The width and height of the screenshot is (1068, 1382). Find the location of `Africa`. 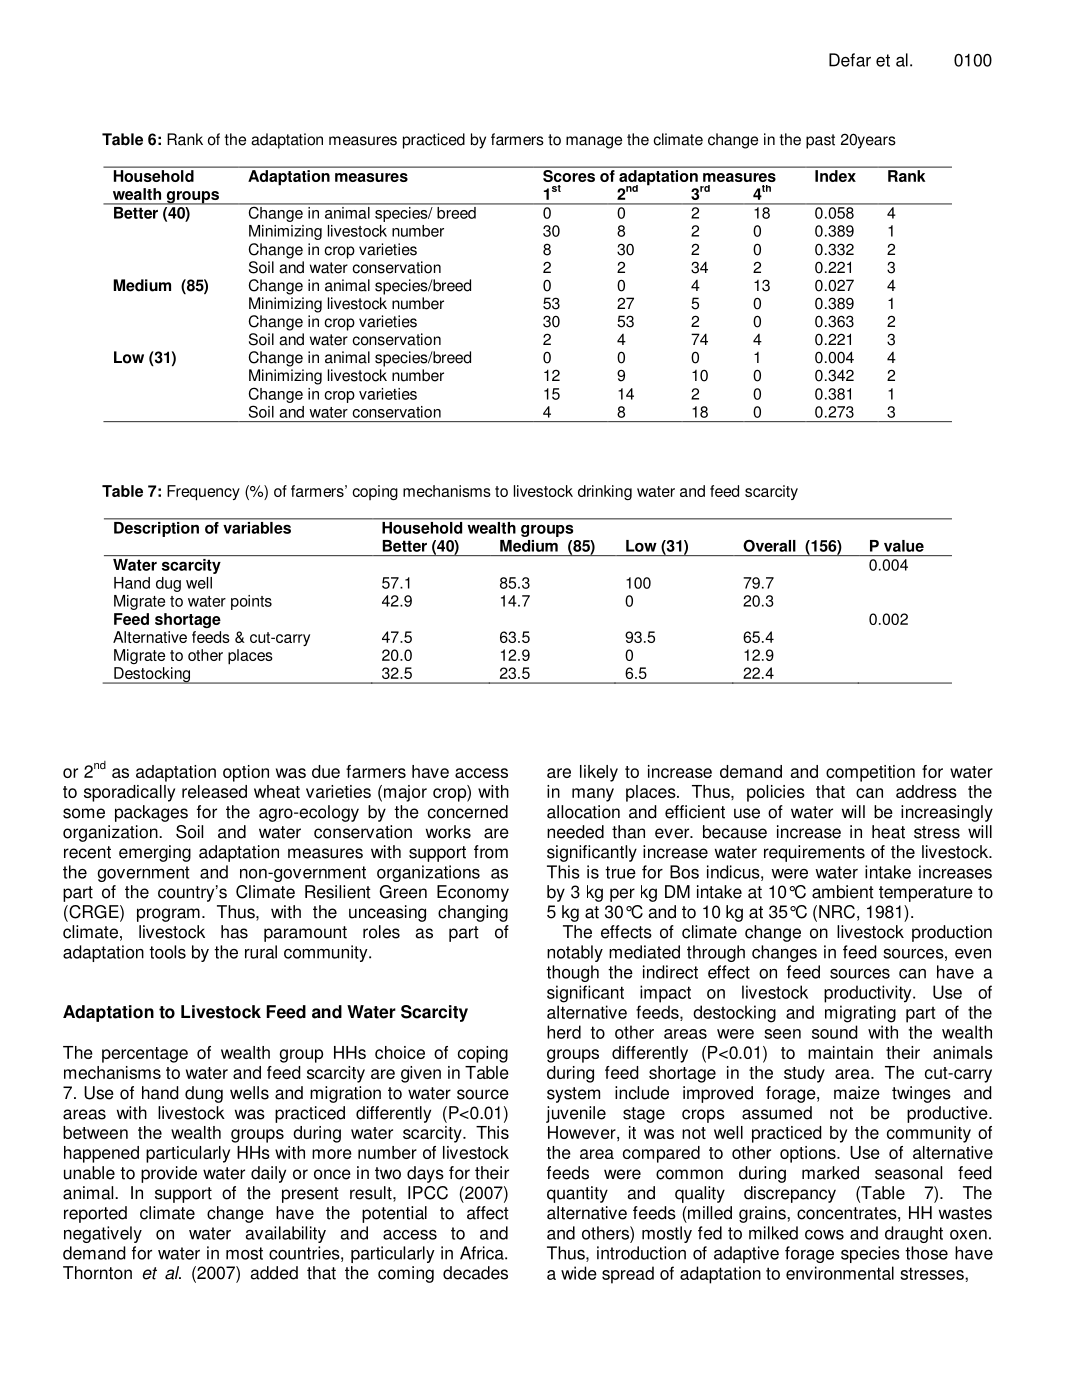

Africa is located at coordinates (483, 1253).
